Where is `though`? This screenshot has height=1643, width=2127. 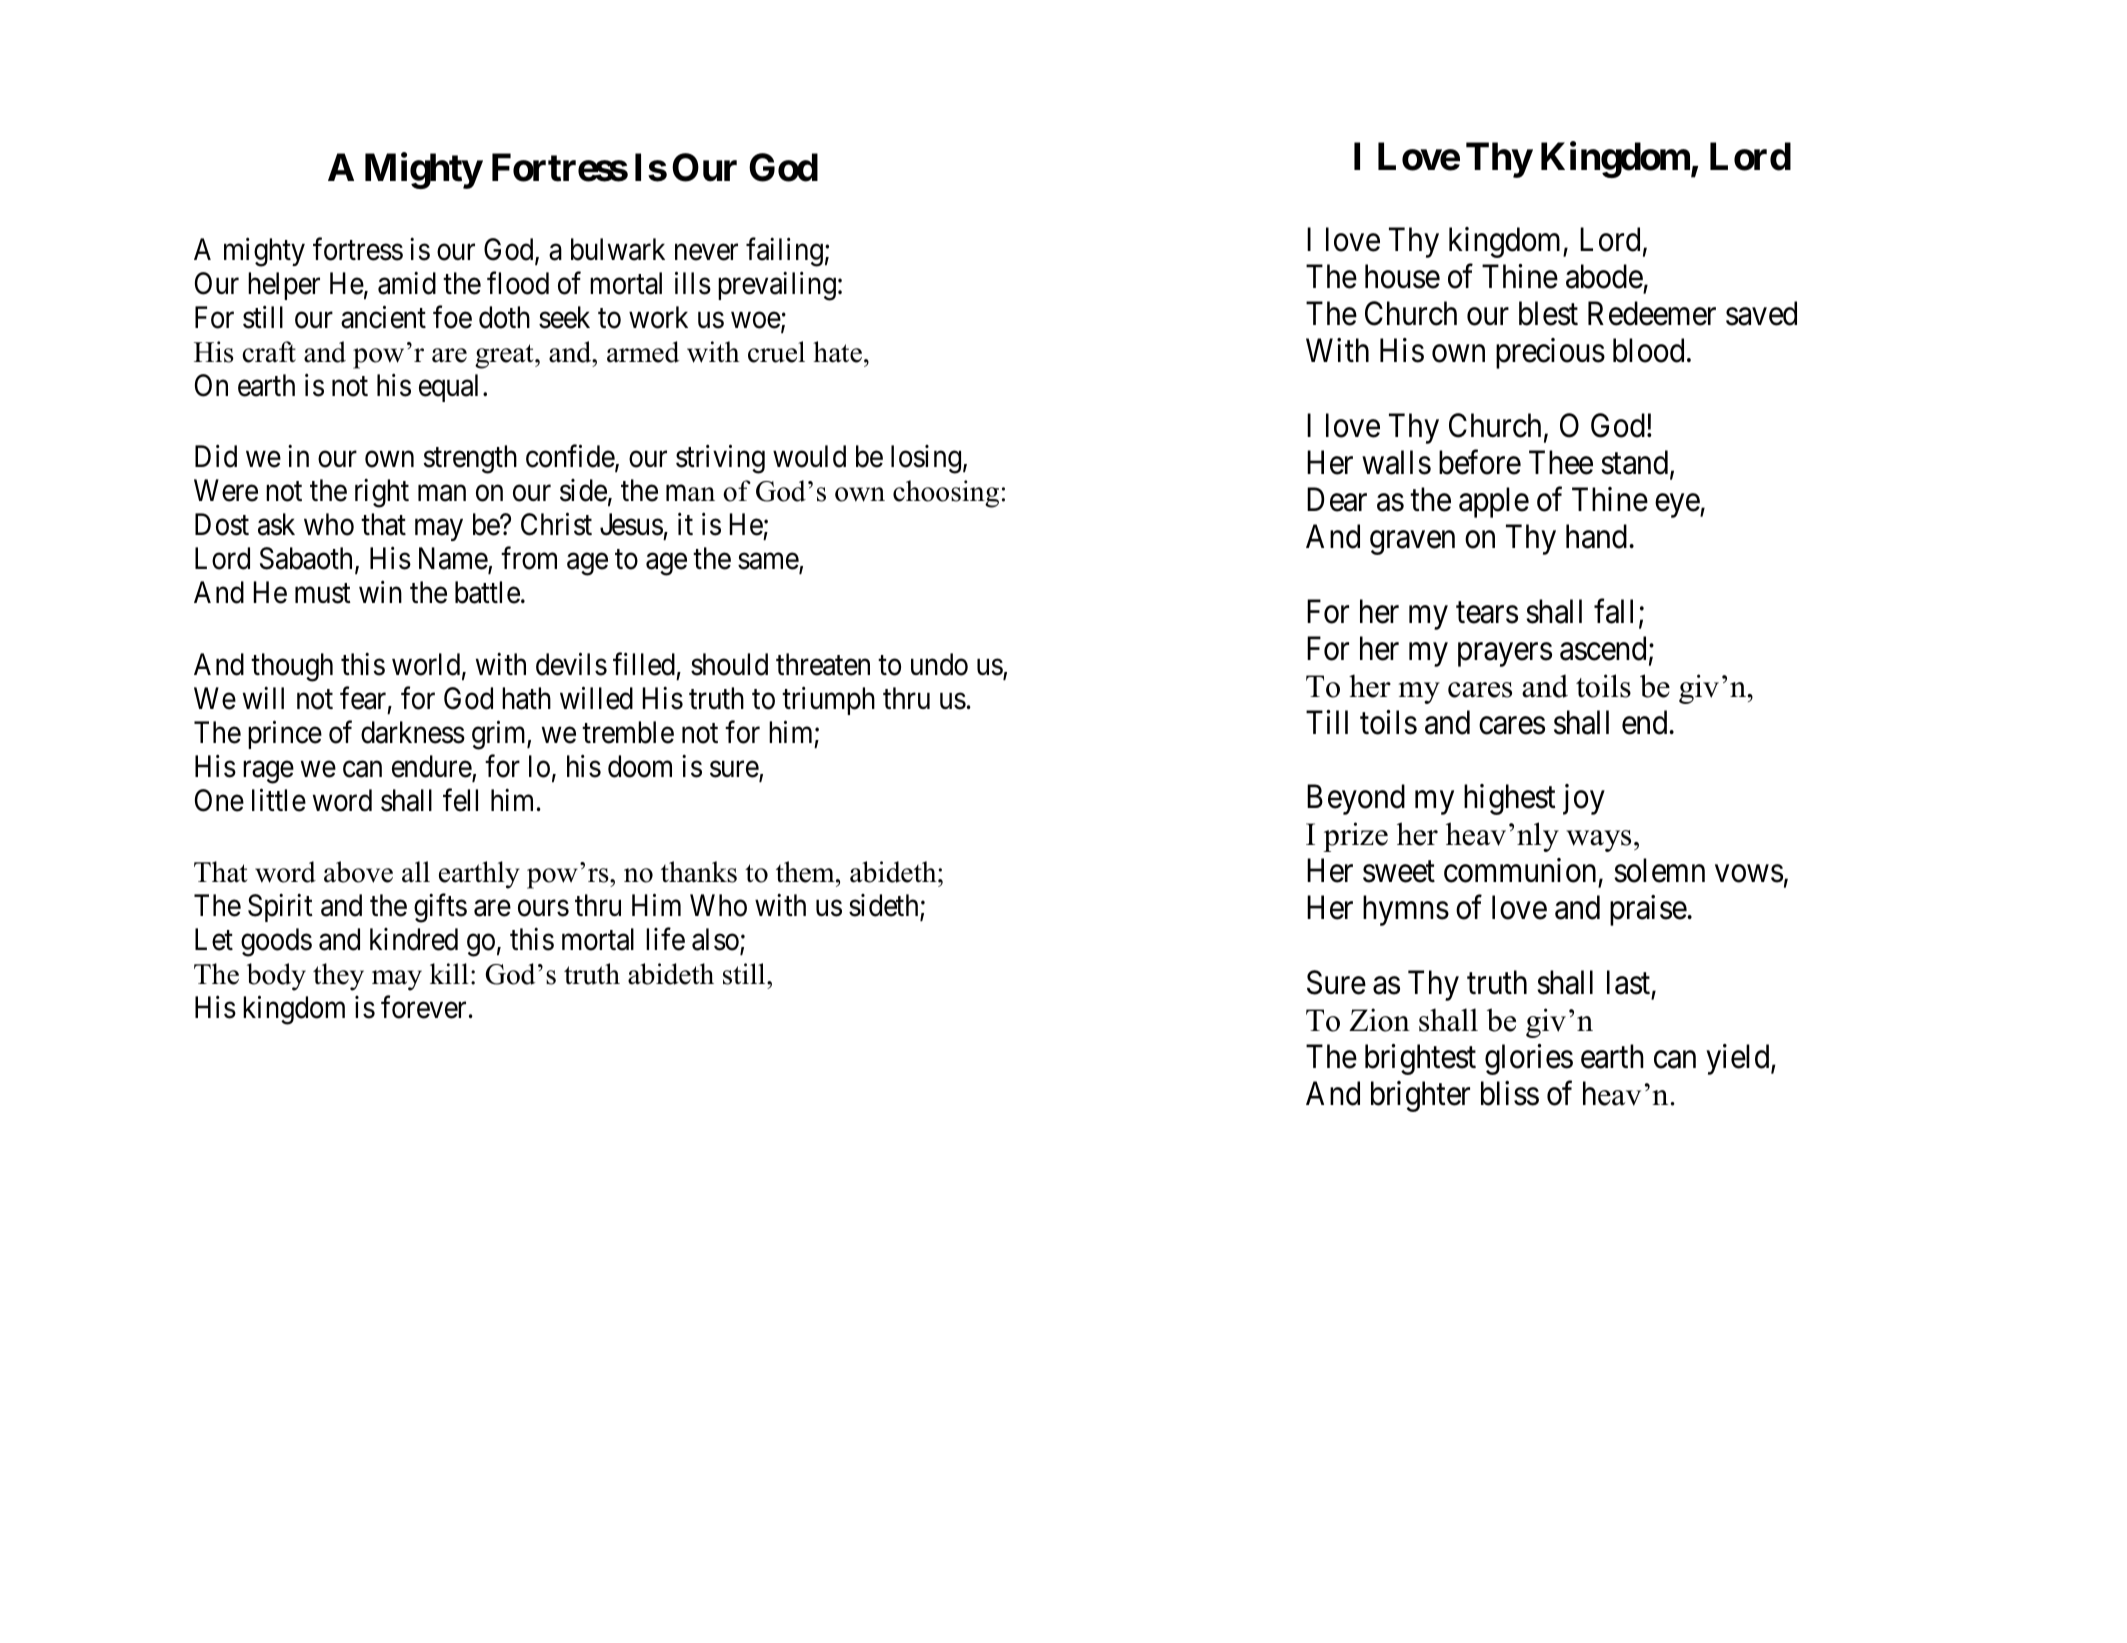 though is located at coordinates (292, 667).
